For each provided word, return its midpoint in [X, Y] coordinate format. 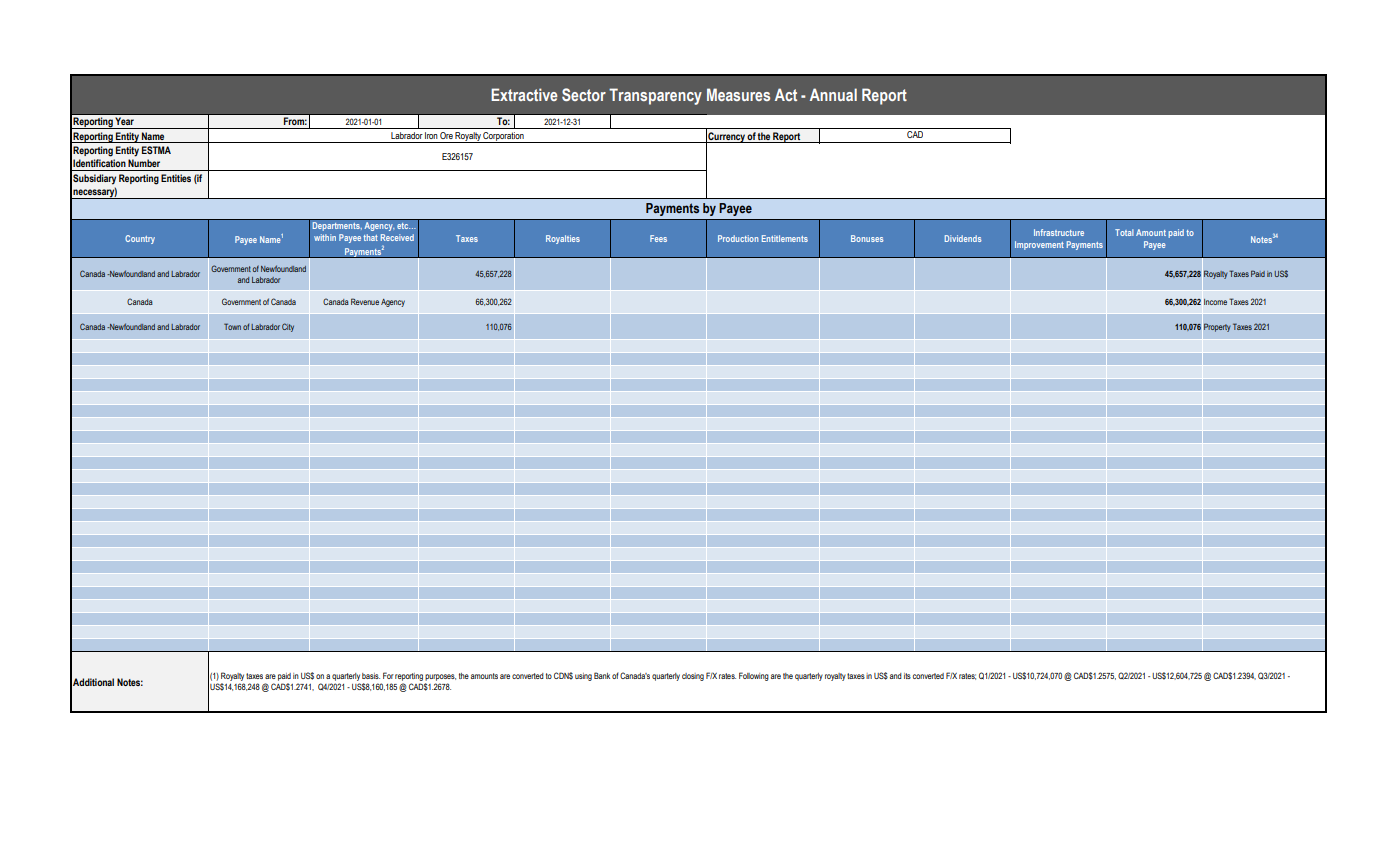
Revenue [365, 301]
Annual [833, 94]
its [907, 676]
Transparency [655, 96]
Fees [658, 238]
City [288, 327]
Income [1215, 302]
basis [371, 676]
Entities [176, 178]
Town [232, 326]
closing [693, 677]
